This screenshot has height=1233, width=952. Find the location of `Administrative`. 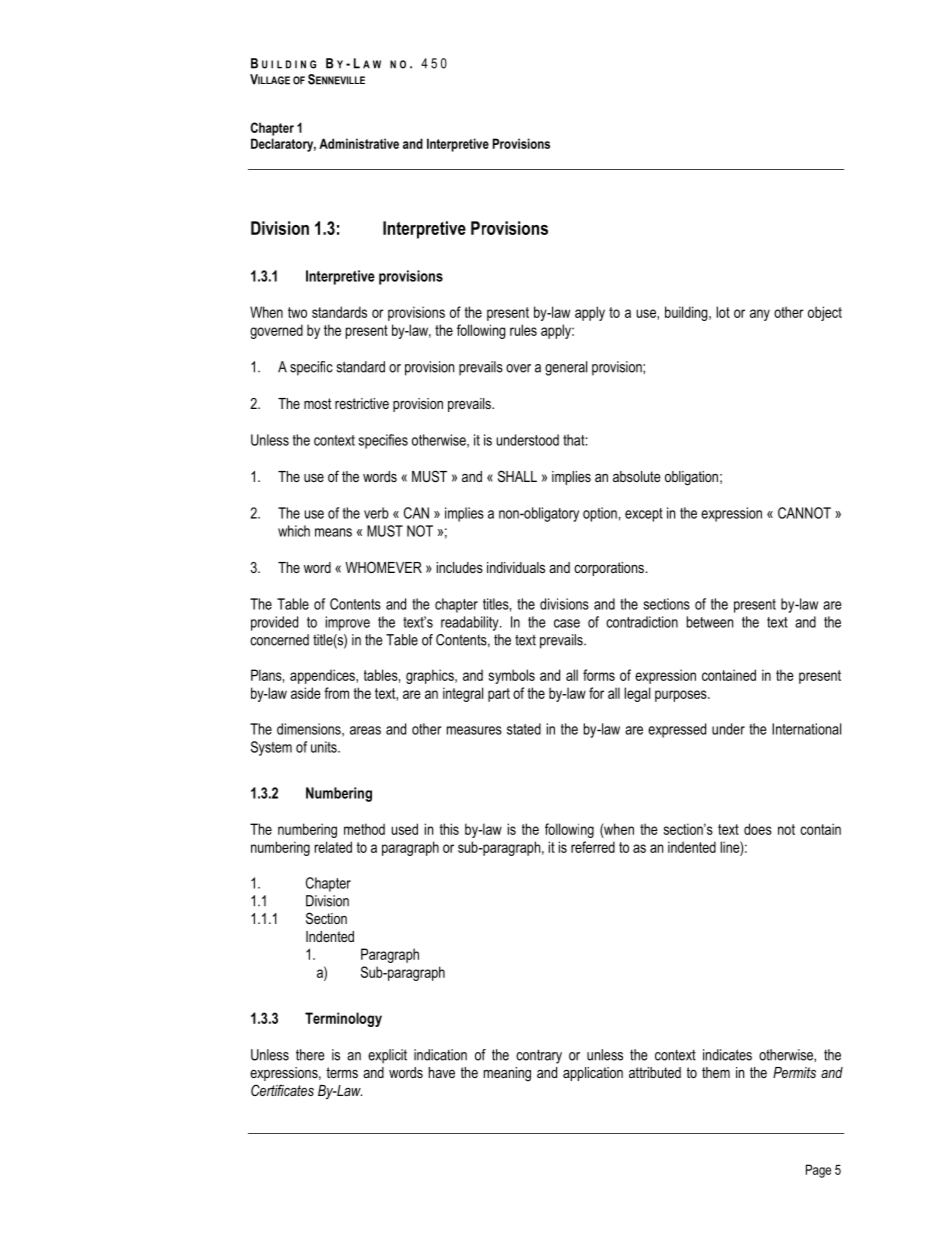

Administrative is located at coordinates (359, 143).
